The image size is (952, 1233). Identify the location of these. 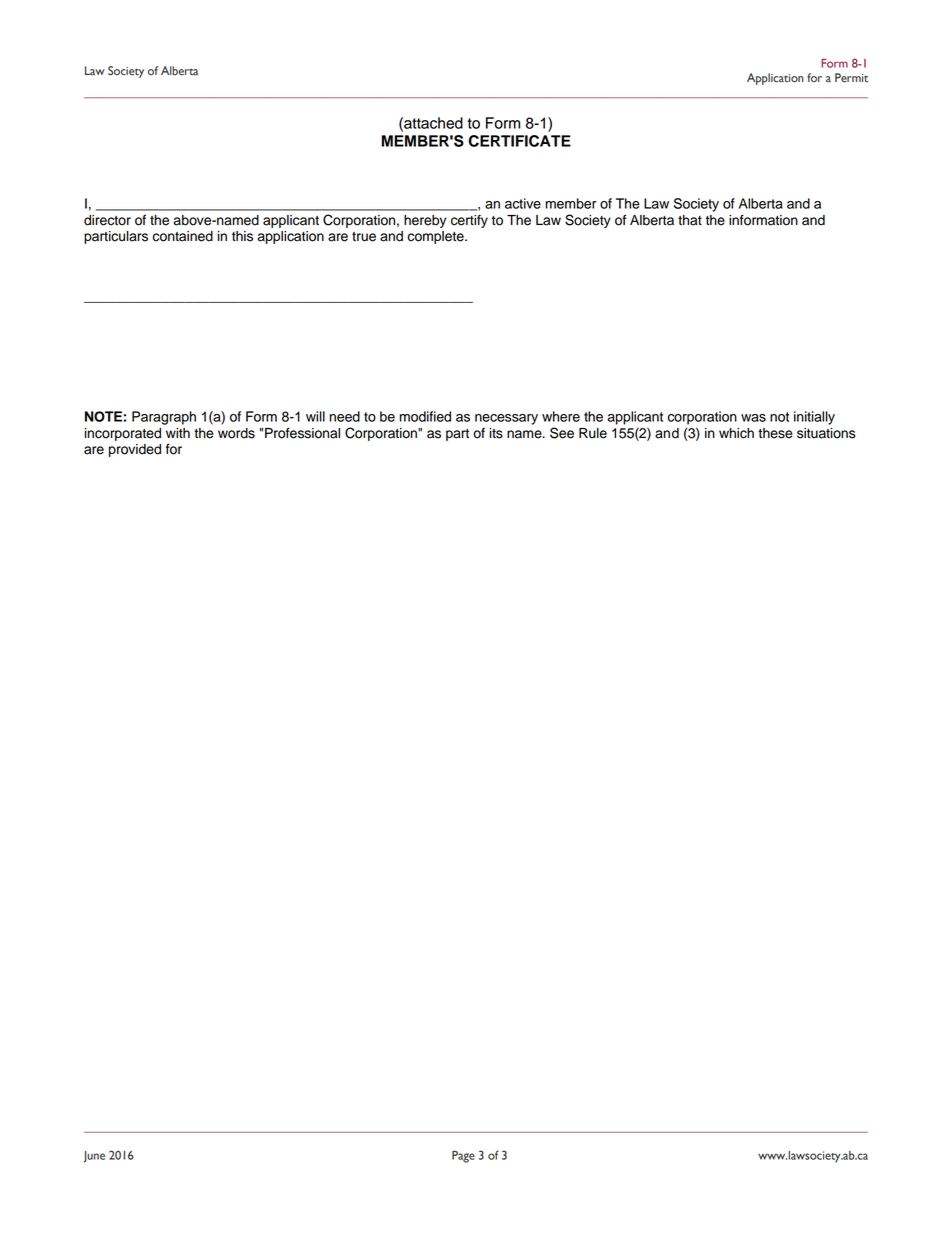
(775, 433).
